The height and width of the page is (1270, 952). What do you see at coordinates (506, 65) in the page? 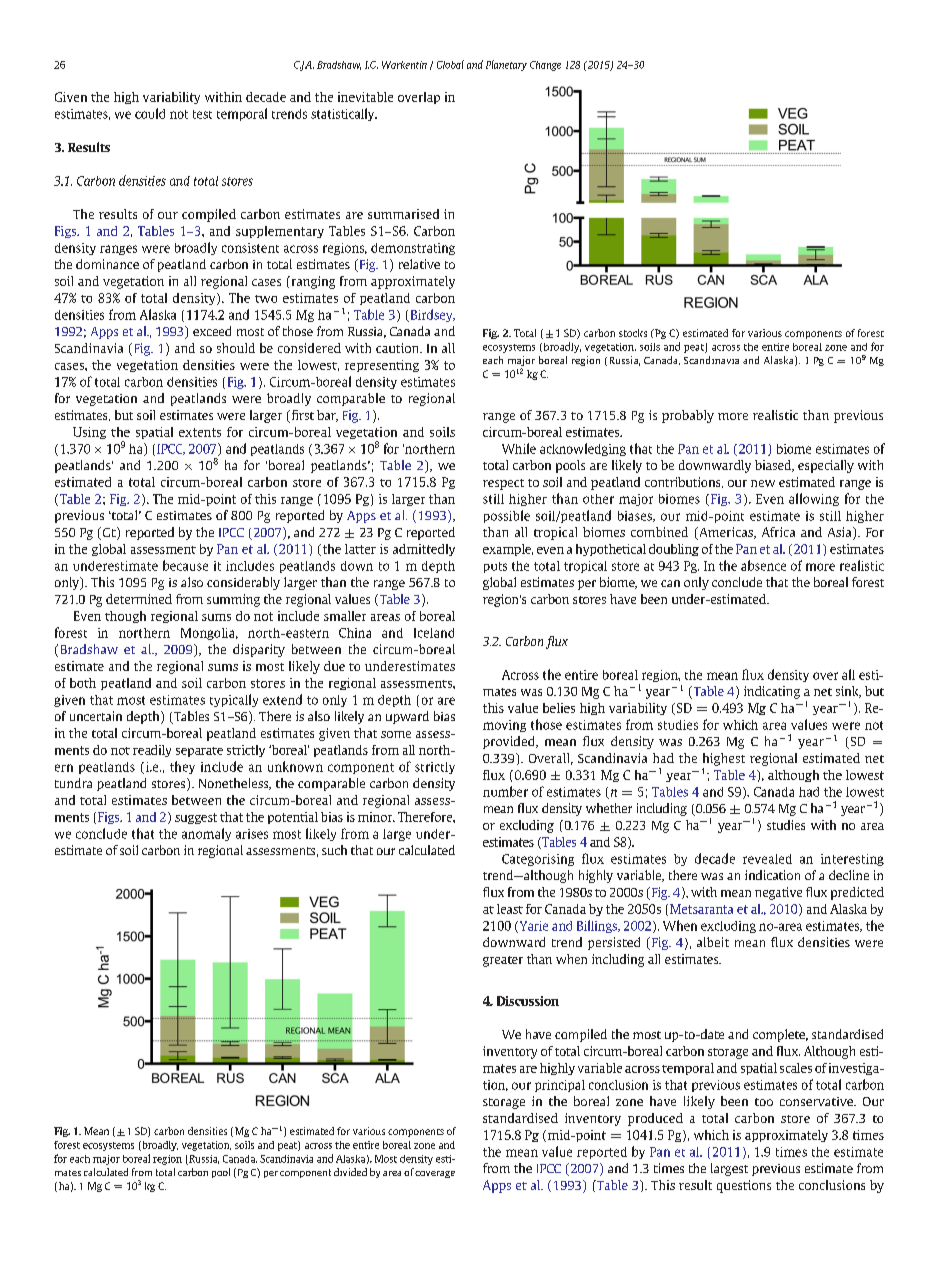
I see `Planetary` at bounding box center [506, 65].
